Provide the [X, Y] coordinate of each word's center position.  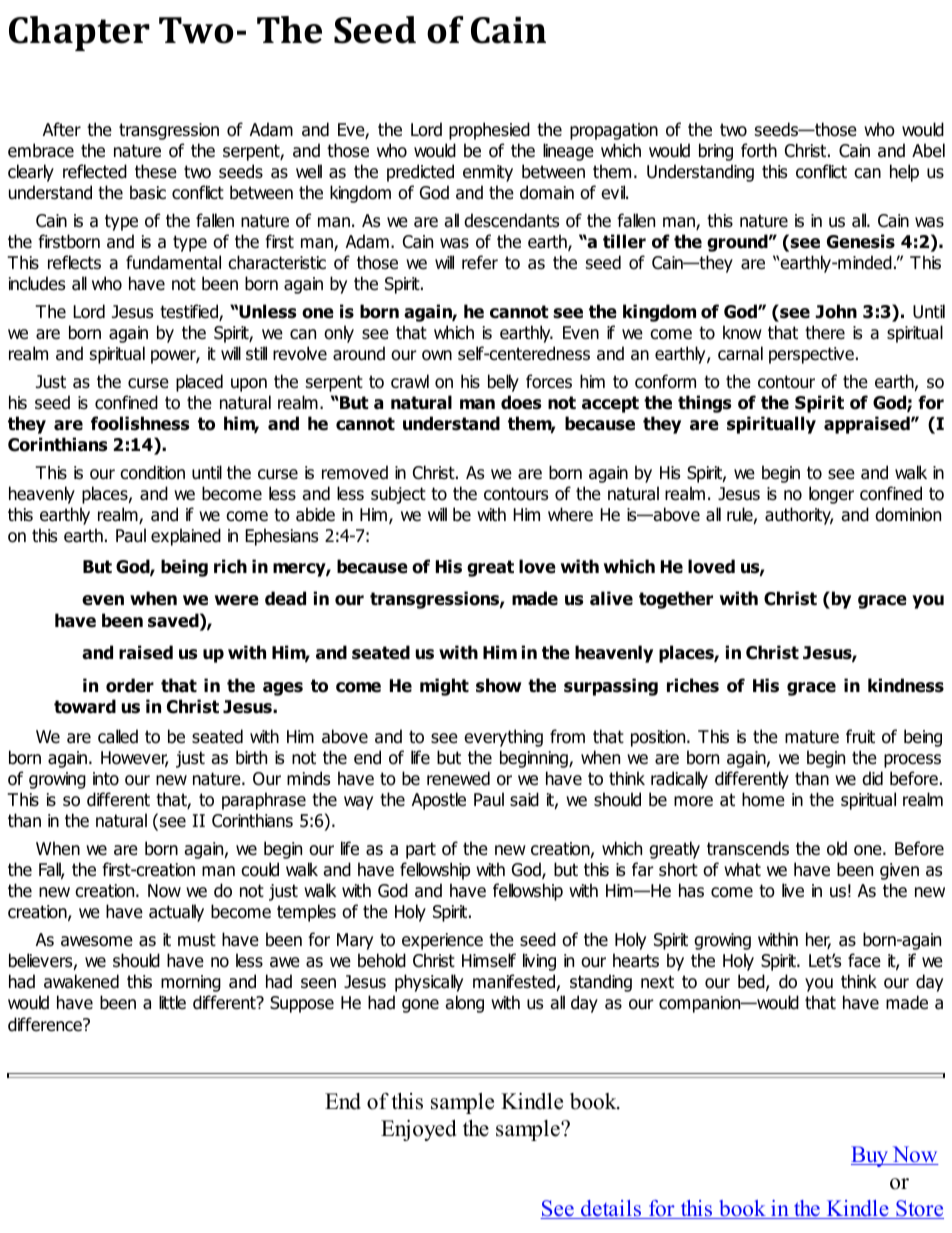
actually [176, 913]
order [130, 685]
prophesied [489, 131]
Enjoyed [419, 1130]
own [437, 355]
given [899, 871]
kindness [906, 685]
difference [46, 1024]
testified [190, 312]
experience [442, 941]
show [499, 685]
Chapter [79, 33]
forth [759, 150]
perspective [811, 355]
